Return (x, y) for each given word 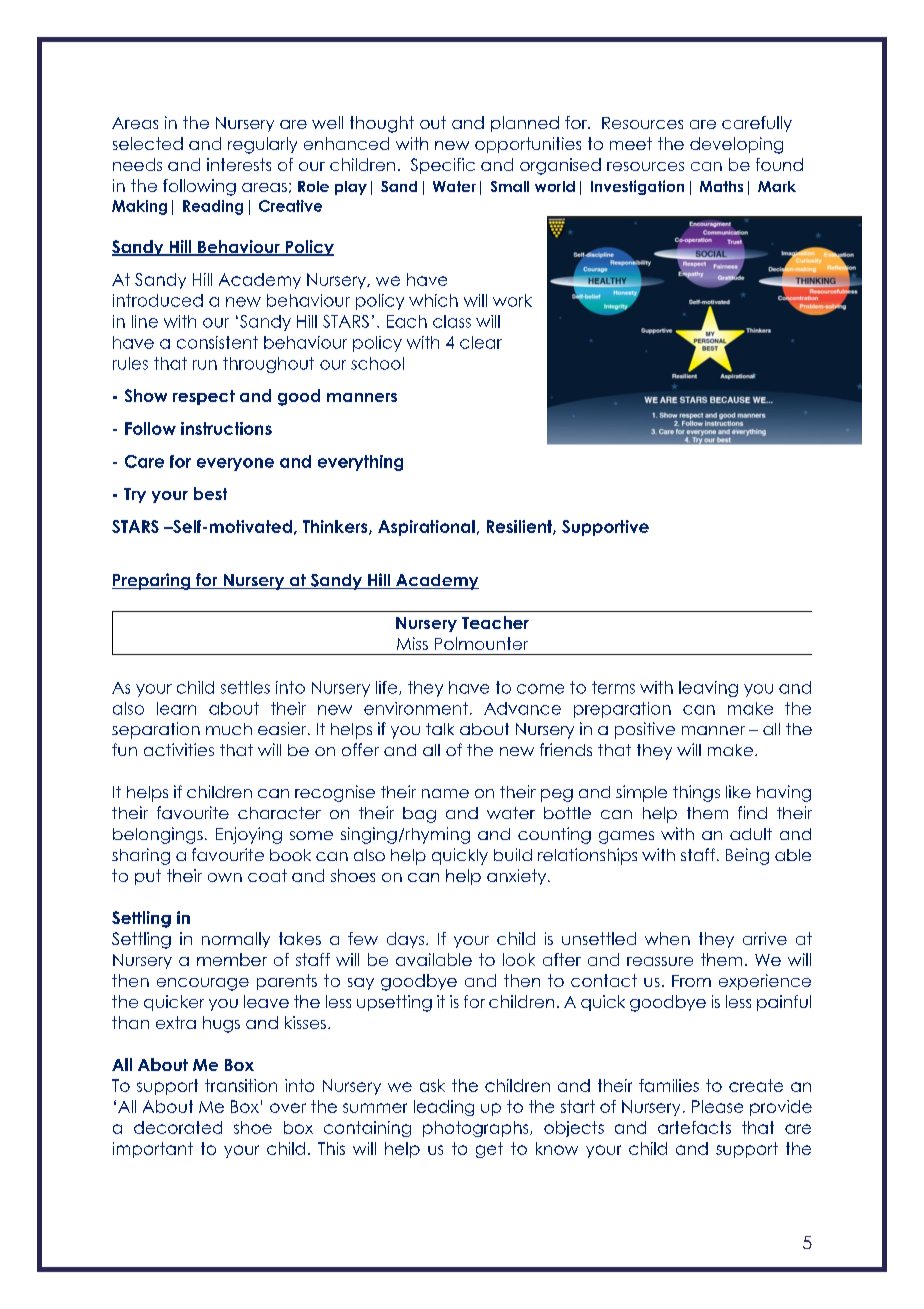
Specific (443, 166)
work (512, 300)
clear (481, 342)
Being (747, 856)
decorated (178, 1127)
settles (245, 687)
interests (239, 164)
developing (736, 145)
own (225, 877)
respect (204, 397)
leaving (708, 689)
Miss (412, 643)
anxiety (518, 877)
